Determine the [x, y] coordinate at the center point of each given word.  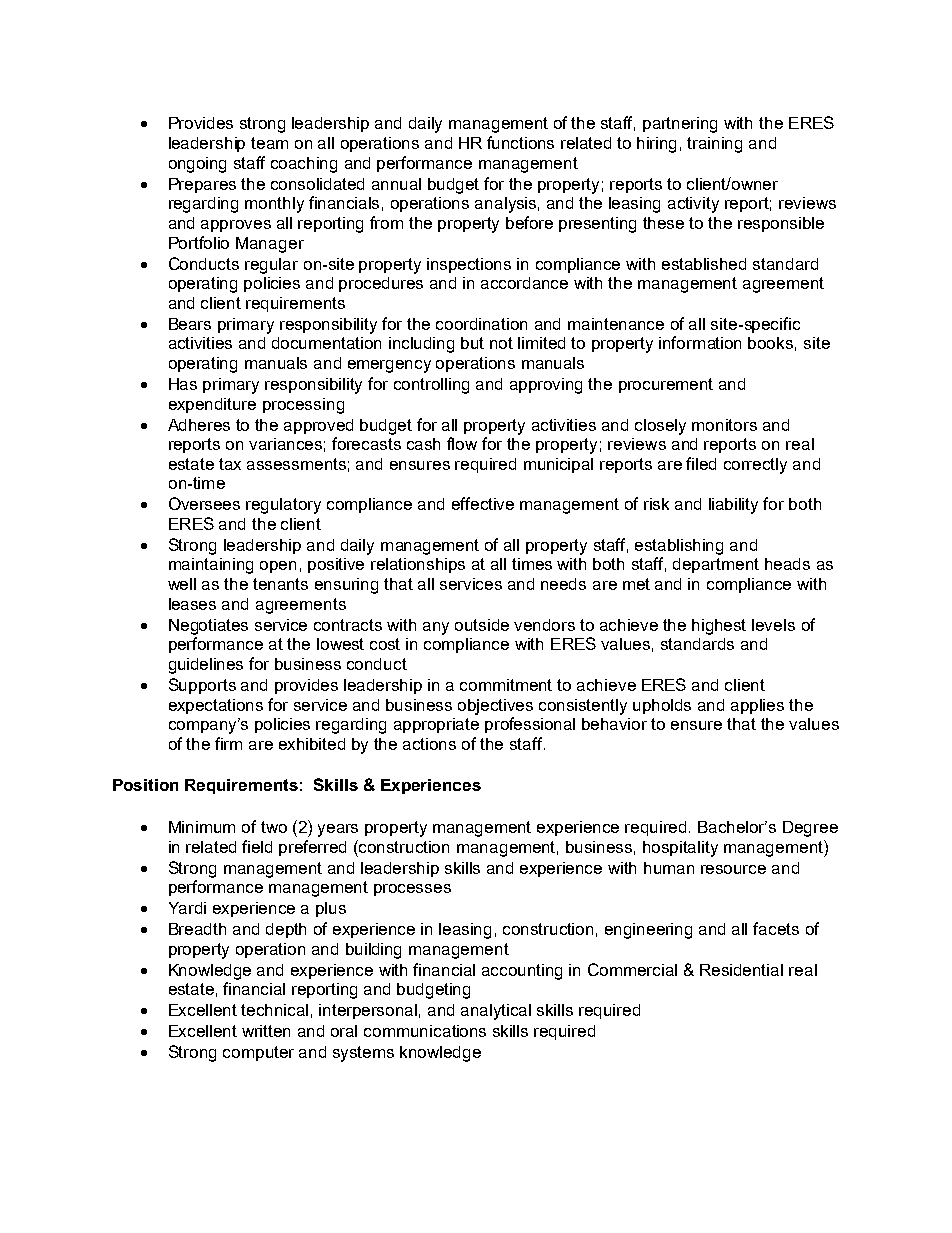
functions [520, 142]
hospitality [680, 849]
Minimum [202, 827]
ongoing [197, 165]
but [472, 343]
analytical [496, 1012]
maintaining [211, 566]
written [266, 1031]
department [716, 565]
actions [429, 744]
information [700, 342]
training [714, 145]
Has [183, 384]
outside [482, 625]
